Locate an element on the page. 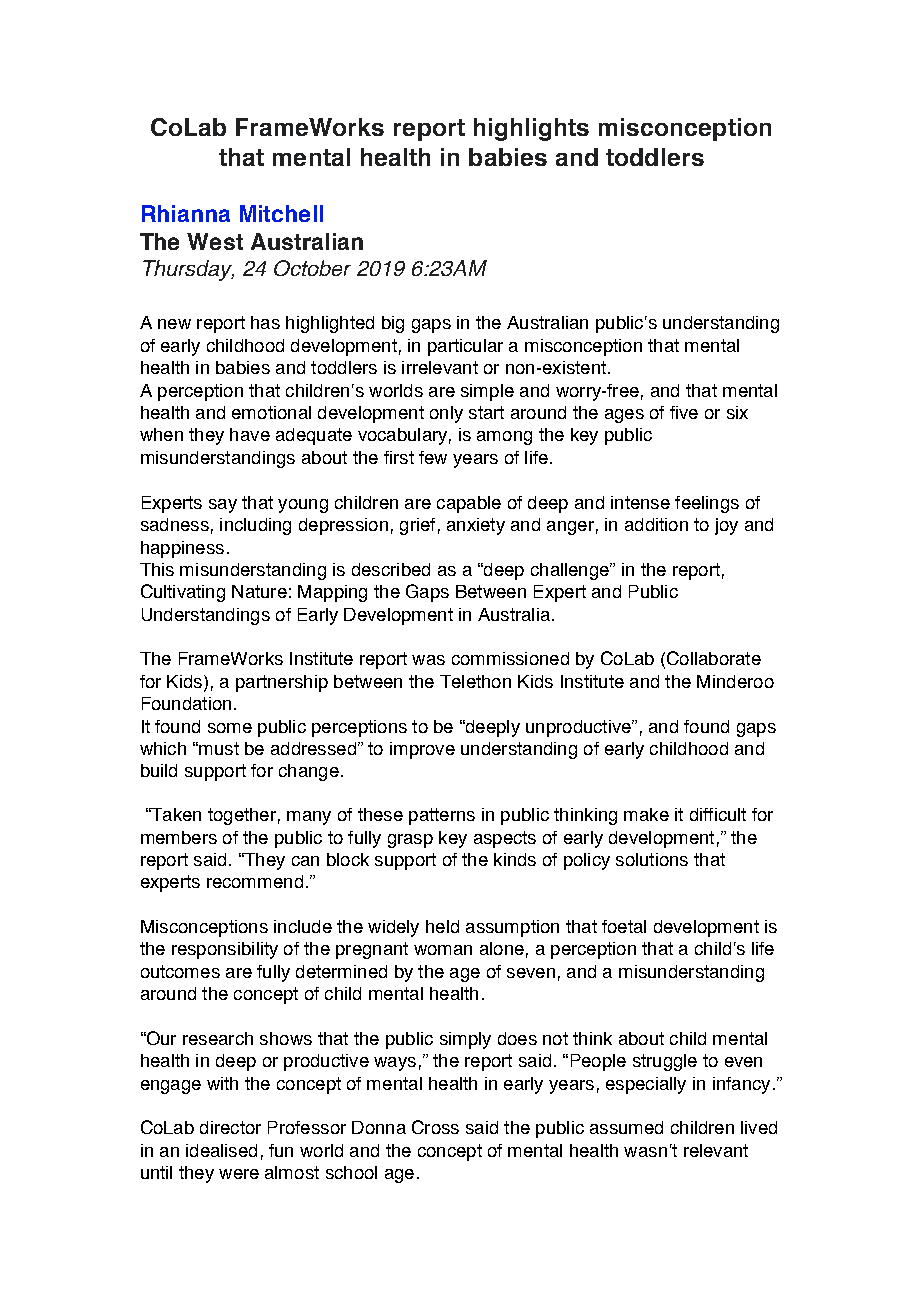 This document has width=924, height=1308. partnership is located at coordinates (282, 683).
